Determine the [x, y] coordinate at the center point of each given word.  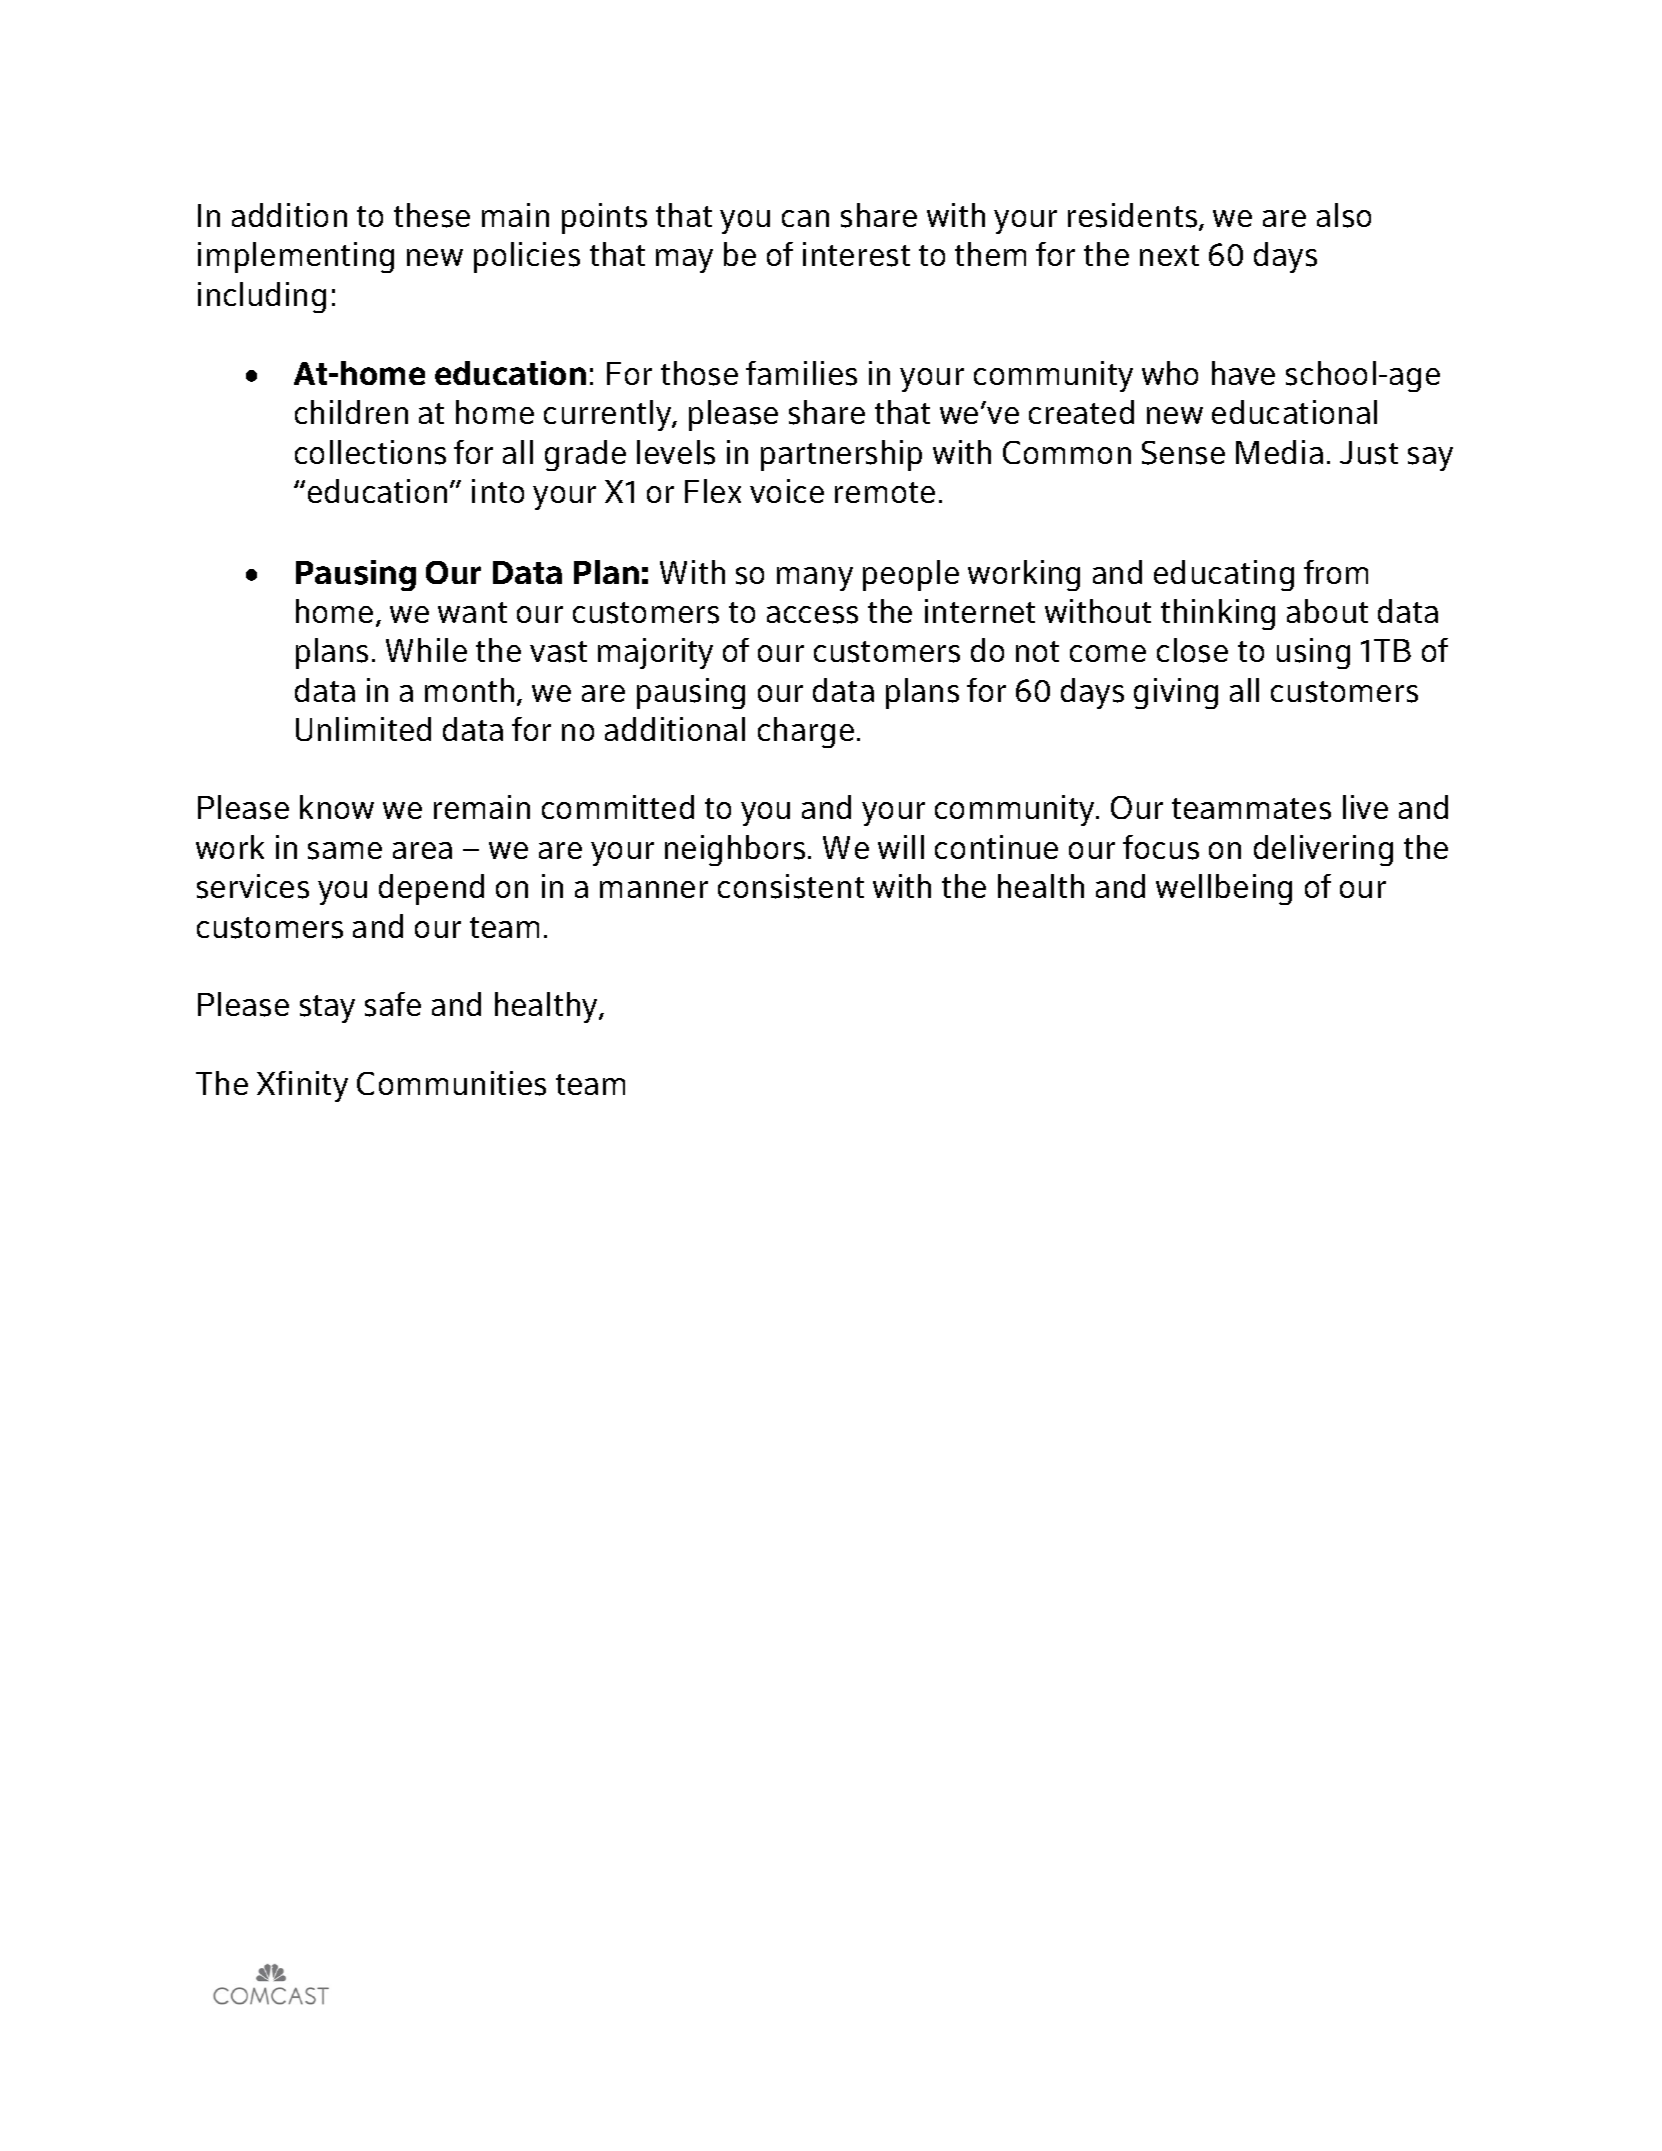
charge [806, 732]
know [337, 807]
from [1336, 572]
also [1344, 215]
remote [885, 492]
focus [1161, 847]
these [432, 215]
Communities [451, 1083]
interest [856, 254]
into [498, 491]
